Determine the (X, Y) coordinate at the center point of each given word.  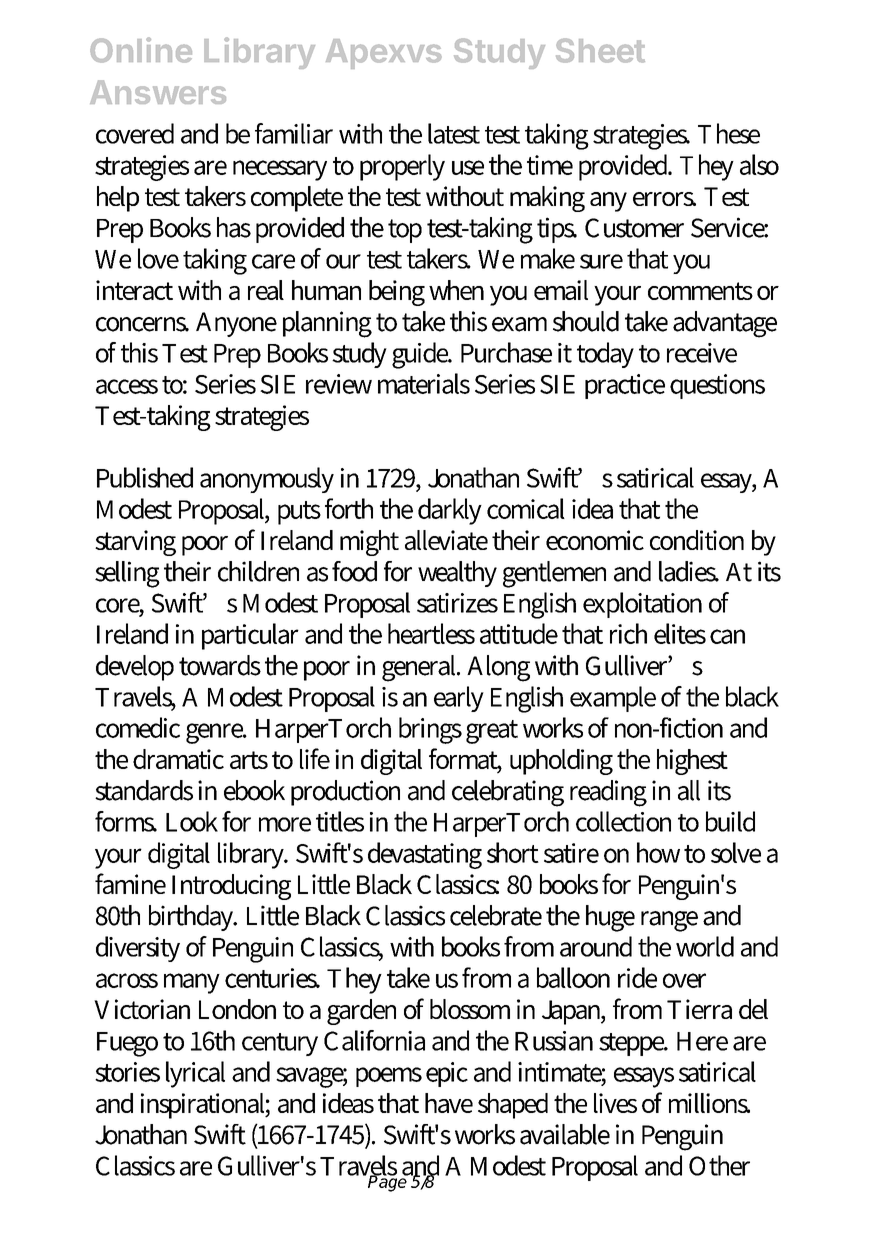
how (658, 852)
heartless (431, 633)
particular (250, 636)
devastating (425, 855)
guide (421, 355)
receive (702, 353)
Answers (158, 92)
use (468, 167)
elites (680, 633)
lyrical (195, 1074)
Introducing (231, 887)
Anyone (236, 324)
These (729, 133)
